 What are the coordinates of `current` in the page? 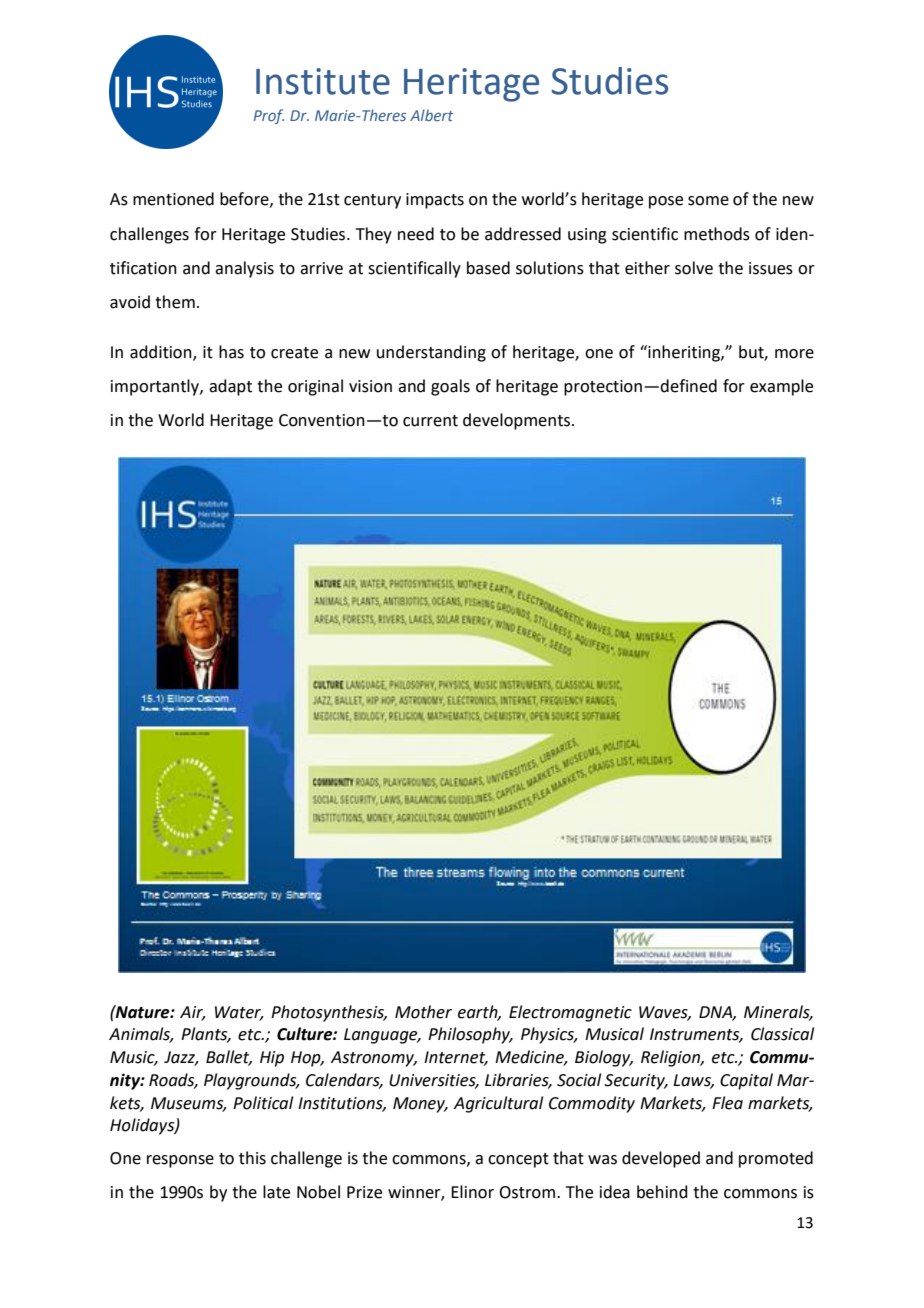 It's located at (430, 421).
